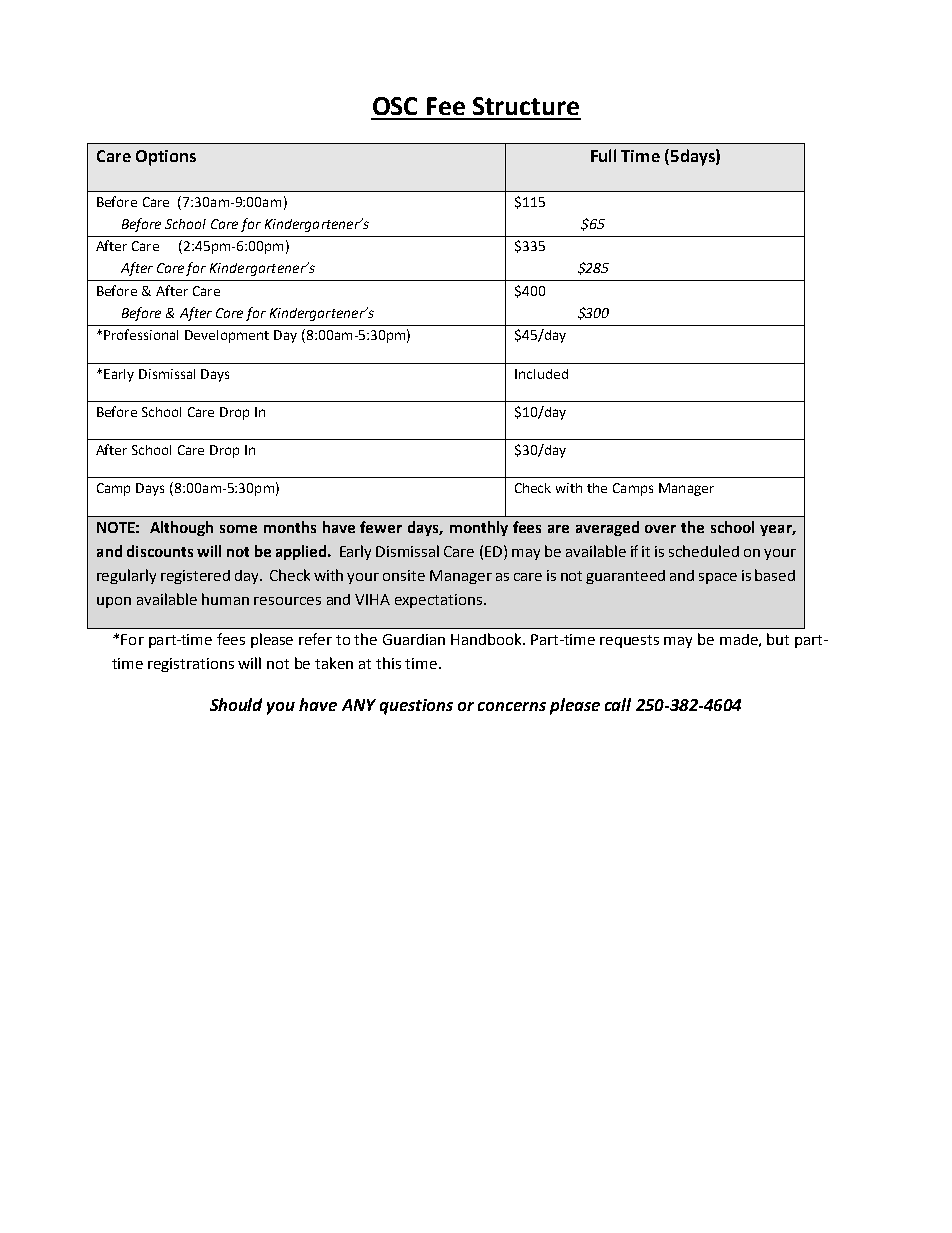 Image resolution: width=952 pixels, height=1233 pixels. Describe the element at coordinates (381, 527) in the screenshot. I see `fewer` at that location.
